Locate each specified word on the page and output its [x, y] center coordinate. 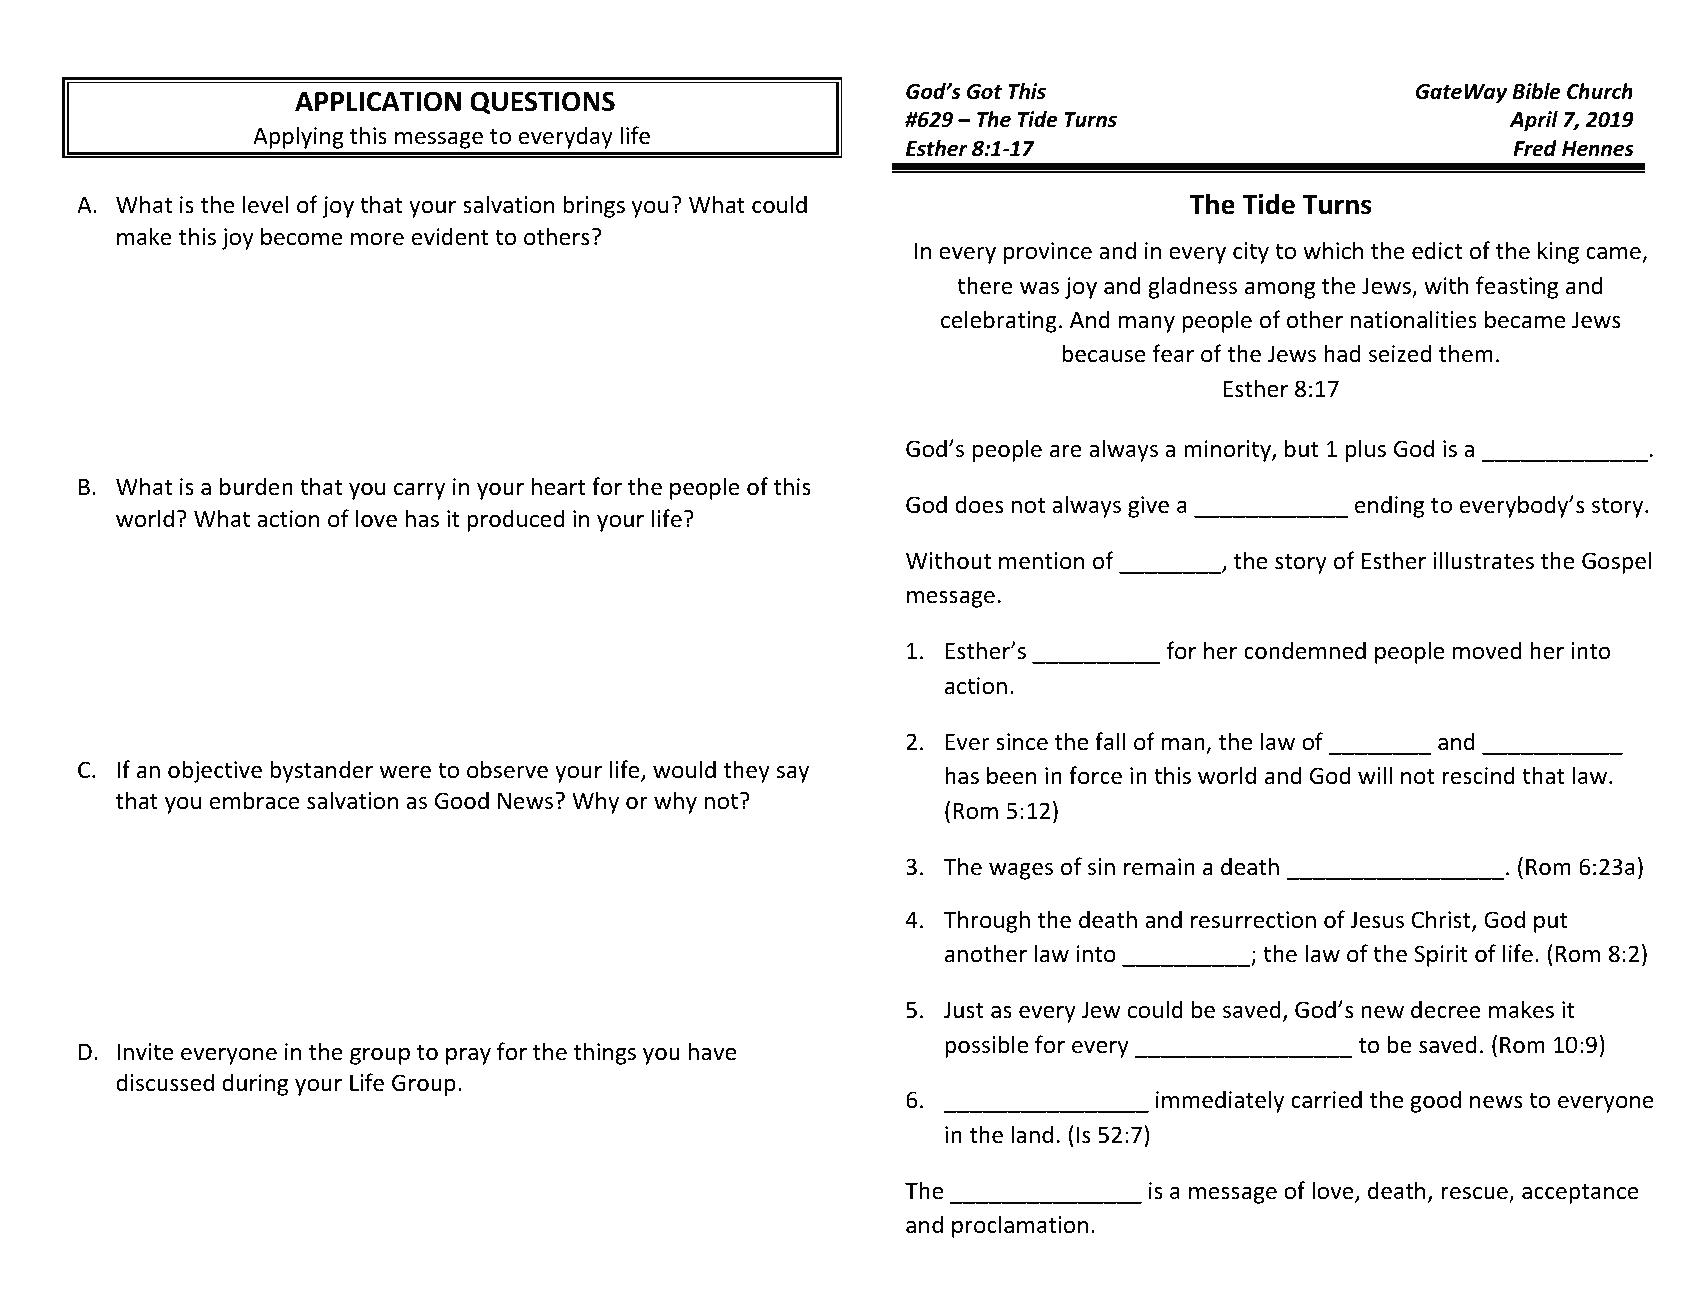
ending [1389, 506]
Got [984, 92]
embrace [255, 800]
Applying [298, 137]
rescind [1479, 775]
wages [1021, 871]
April [1534, 121]
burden [256, 486]
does [979, 504]
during [255, 1084]
